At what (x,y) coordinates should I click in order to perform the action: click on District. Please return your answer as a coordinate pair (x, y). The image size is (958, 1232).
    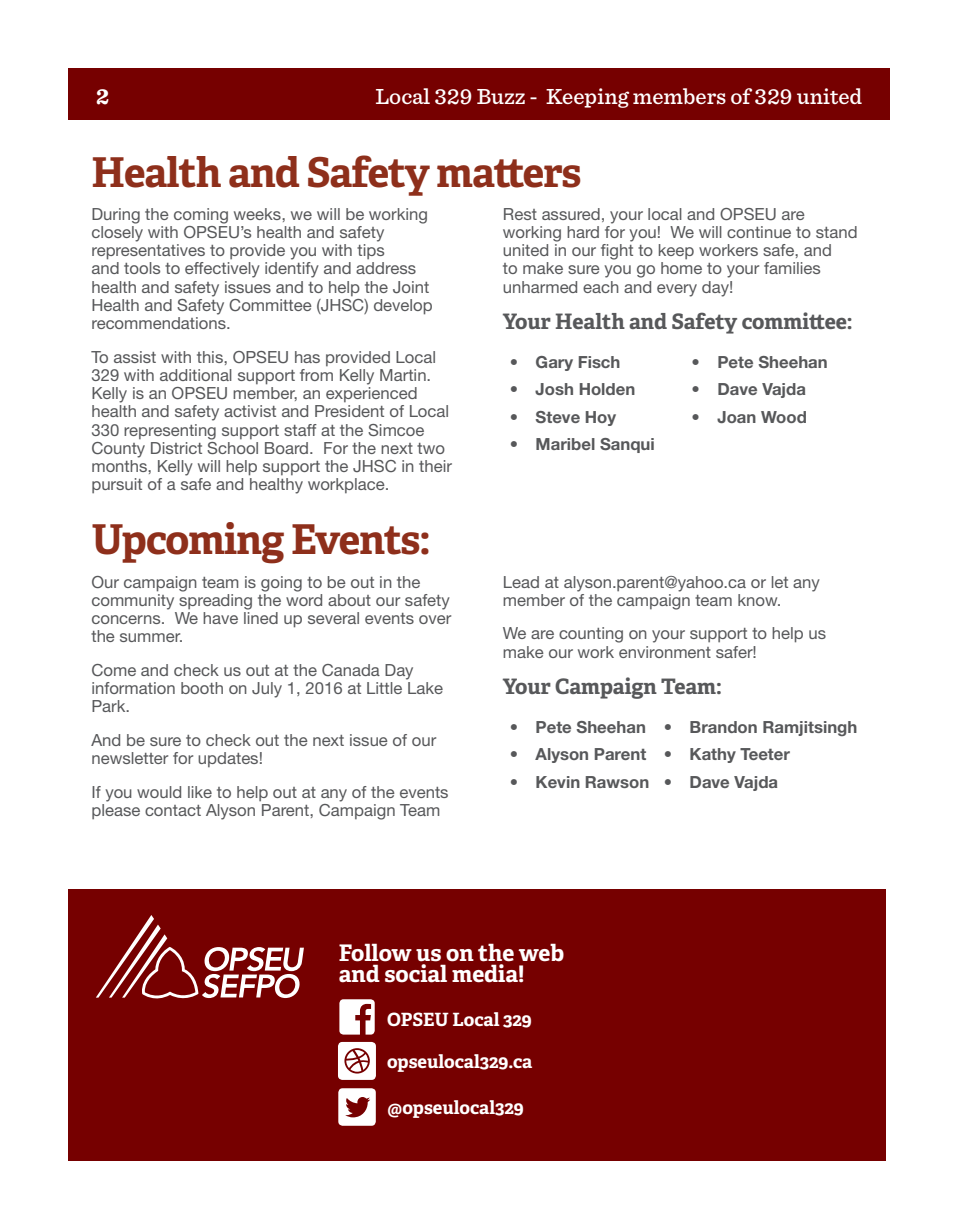
    Looking at the image, I should click on (176, 448).
